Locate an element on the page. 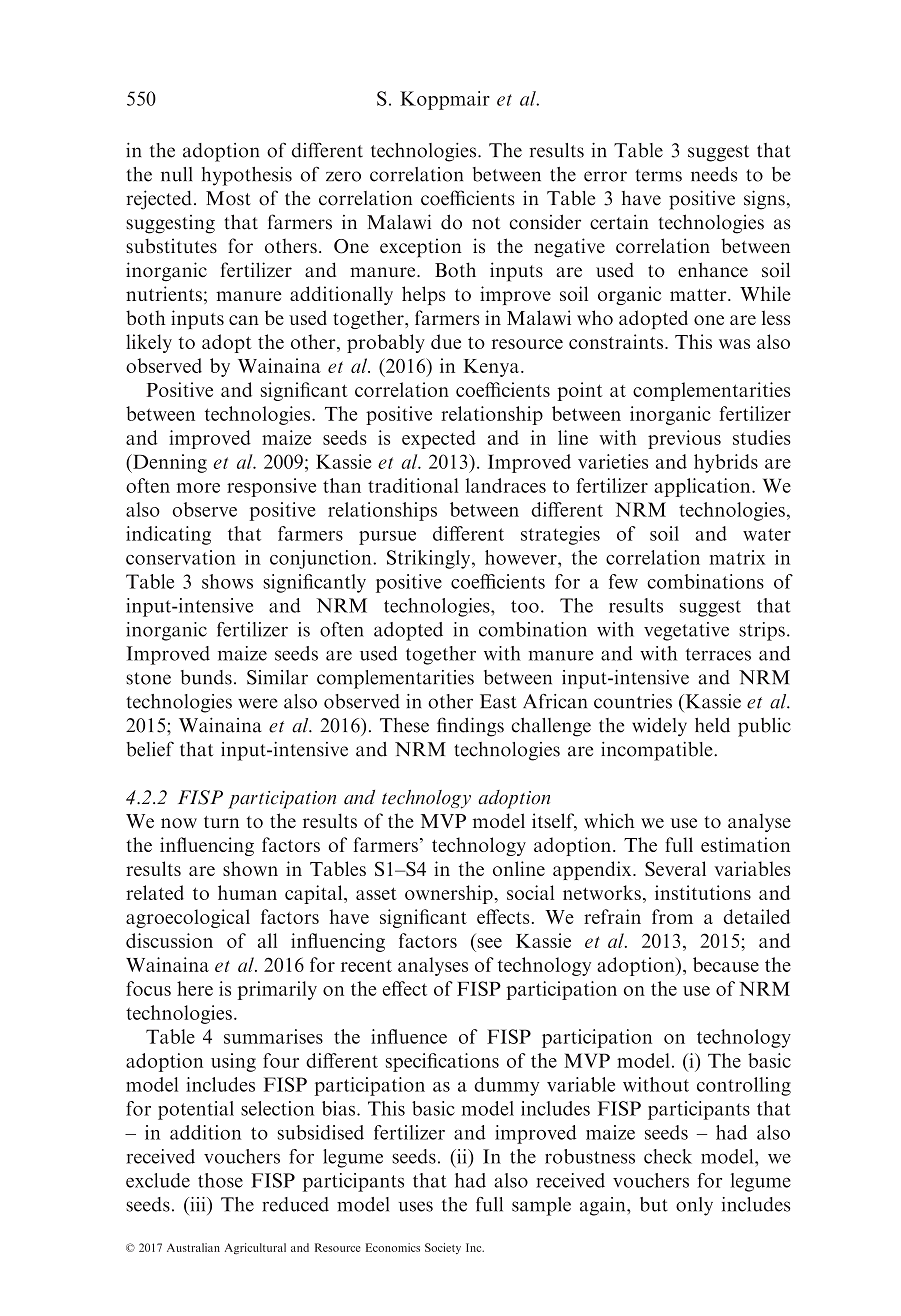 This page has width=901, height=1316. estimation is located at coordinates (745, 844).
